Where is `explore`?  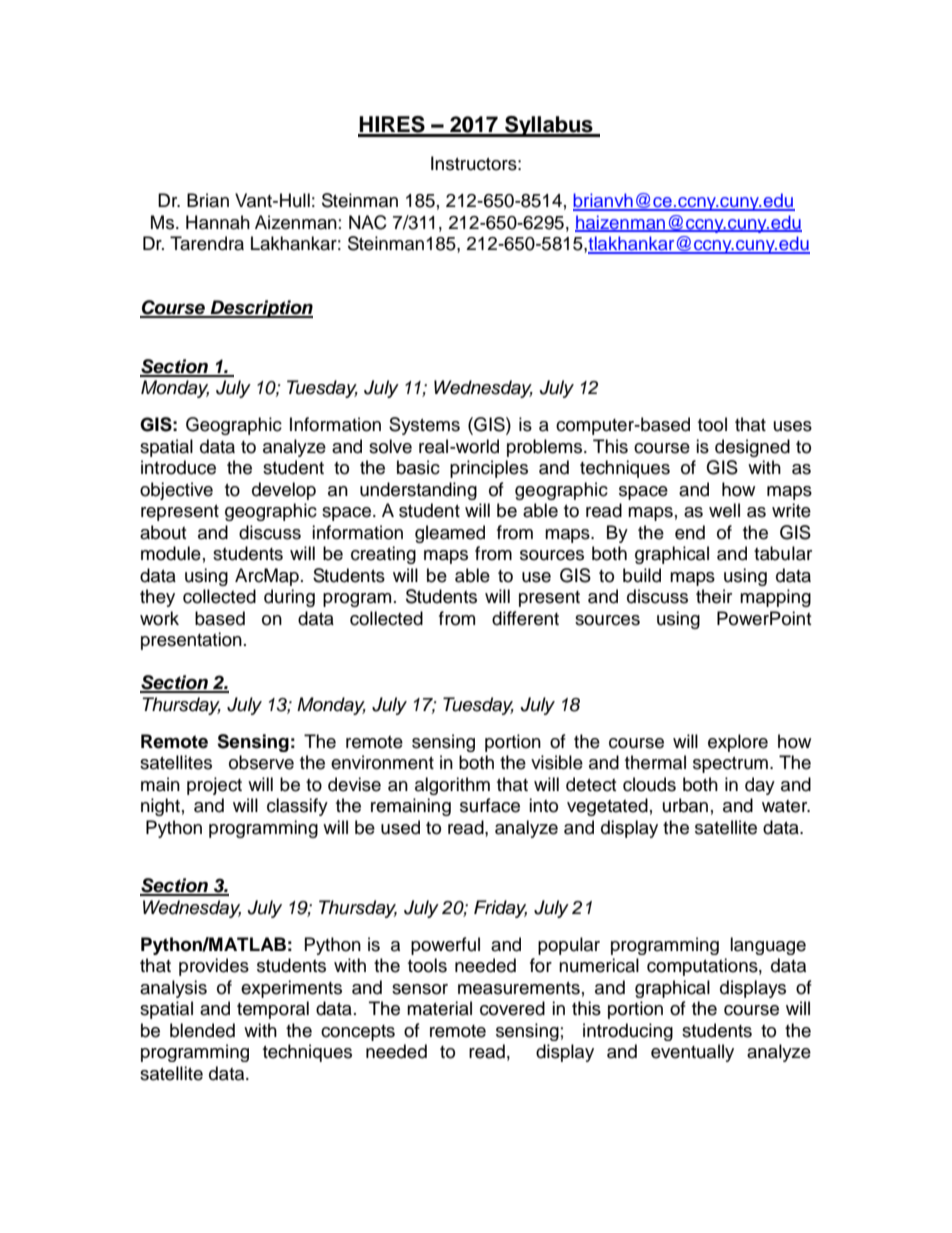 explore is located at coordinates (738, 743).
